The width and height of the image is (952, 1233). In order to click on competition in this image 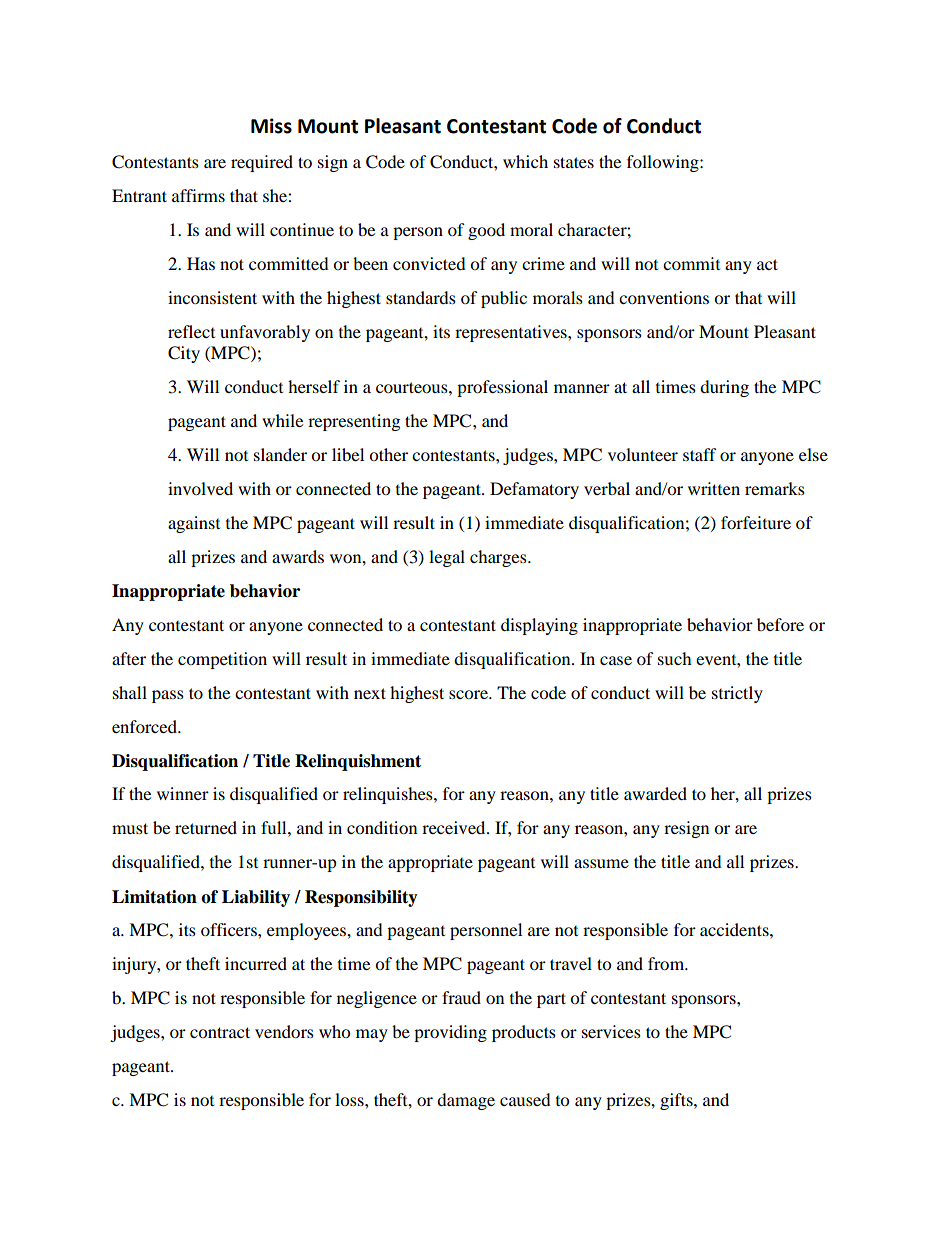, I will do `click(222, 660)`.
